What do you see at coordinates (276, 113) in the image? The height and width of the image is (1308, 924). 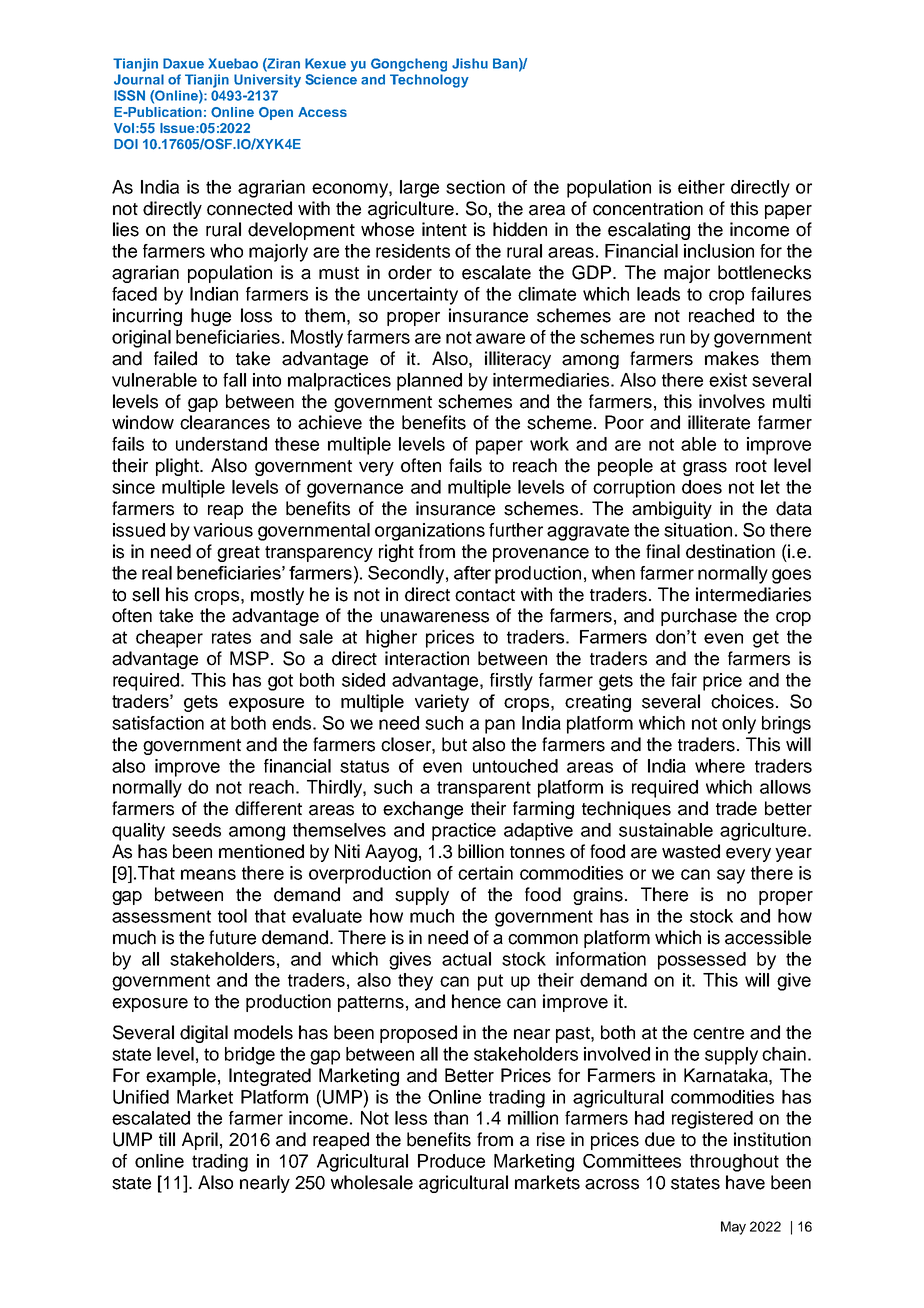 I see `Open` at bounding box center [276, 113].
